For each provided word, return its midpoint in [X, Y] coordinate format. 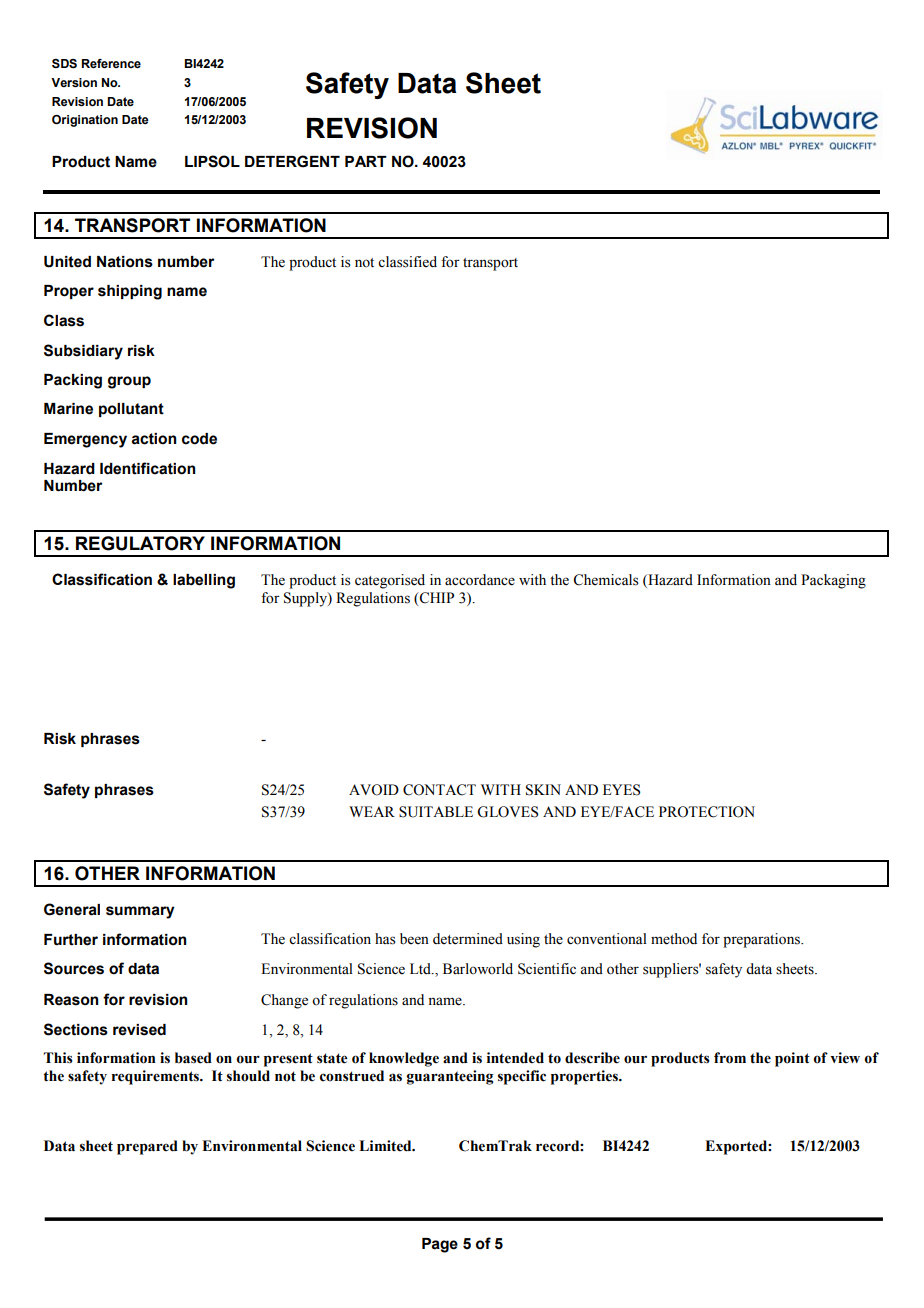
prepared [147, 1147]
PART [366, 161]
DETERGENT [292, 161]
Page [440, 1245]
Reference [111, 63]
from [730, 1058]
